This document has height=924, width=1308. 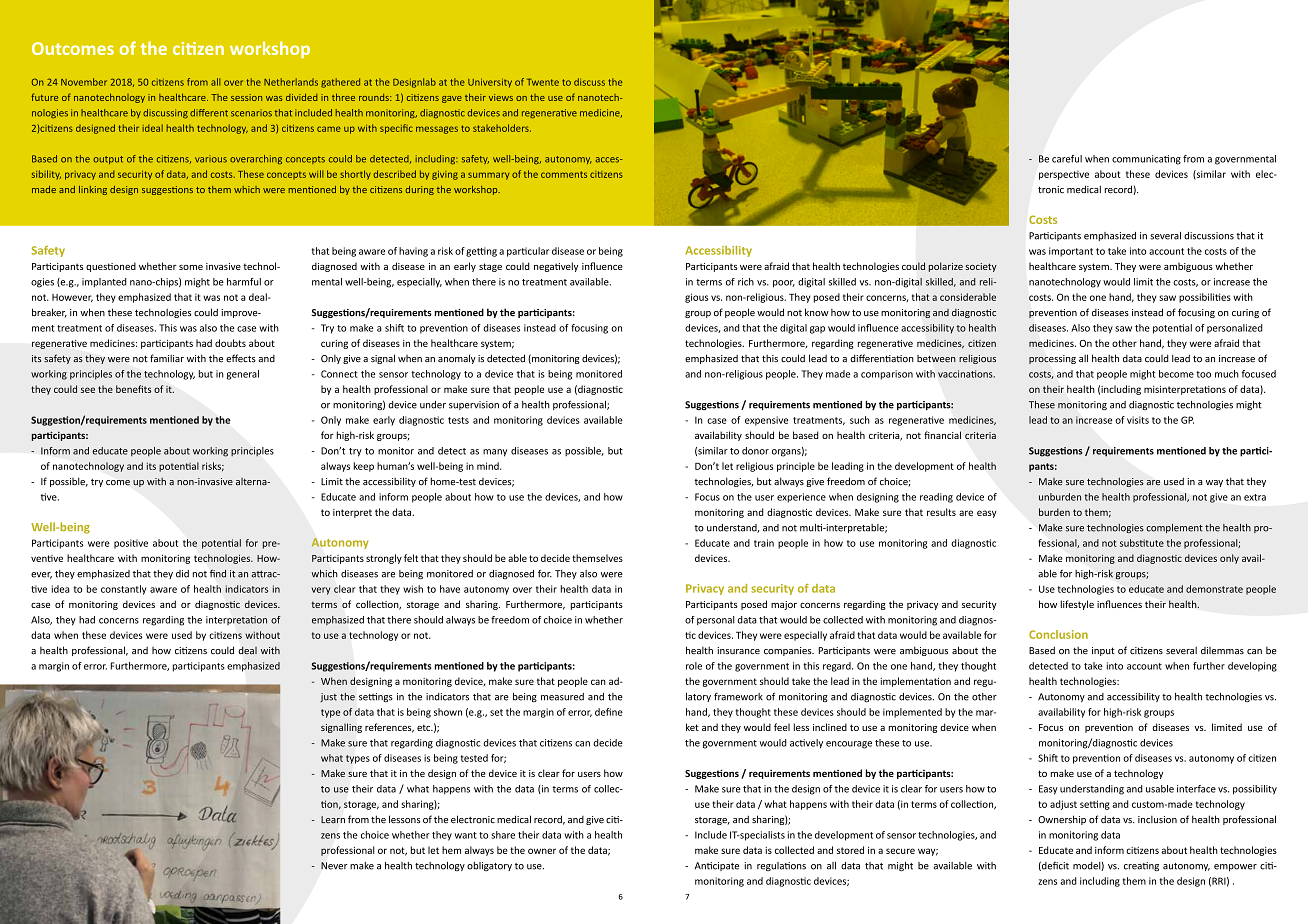 What do you see at coordinates (503, 835) in the document?
I see `share` at bounding box center [503, 835].
